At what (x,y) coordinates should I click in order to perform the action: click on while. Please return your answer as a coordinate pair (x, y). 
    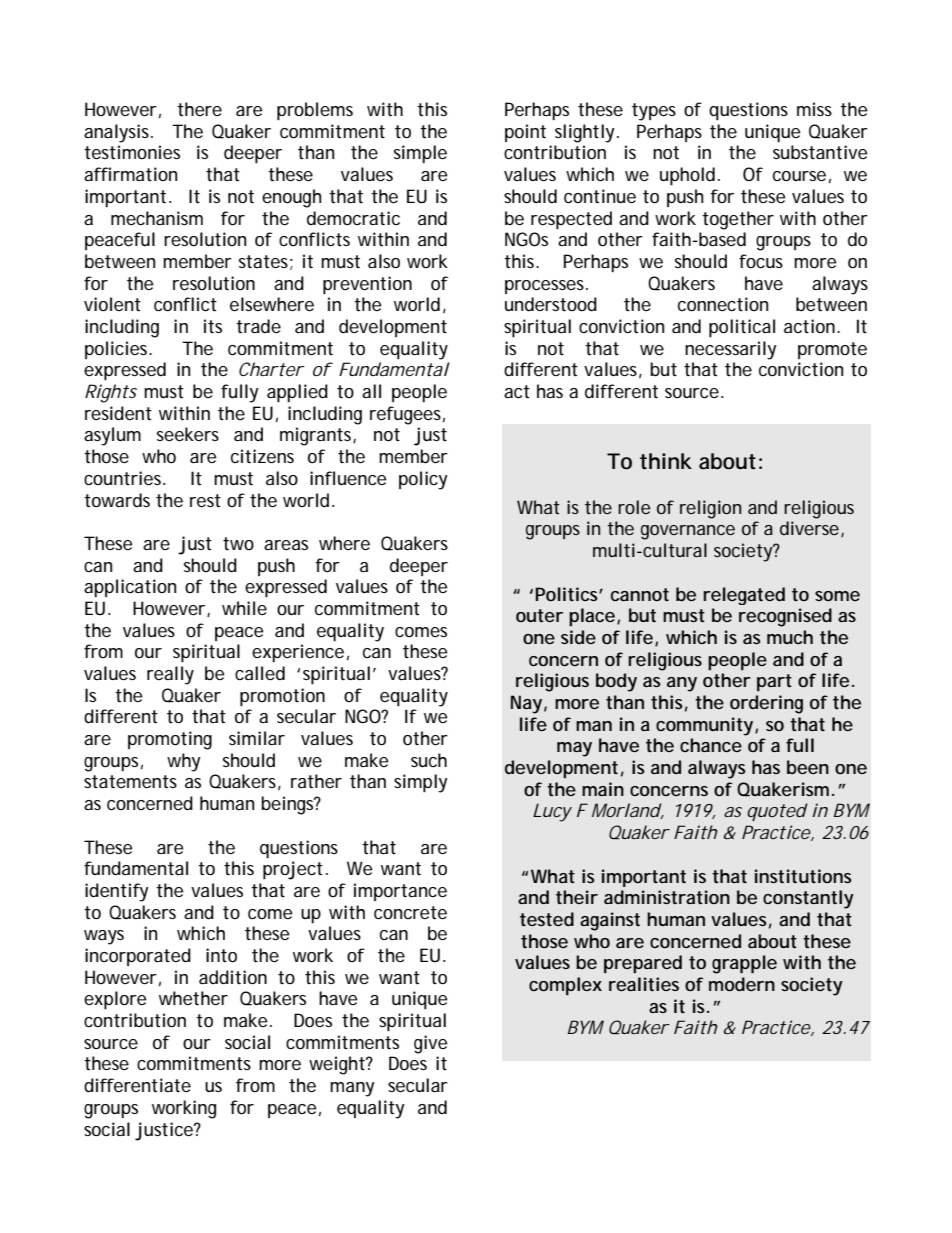
    Looking at the image, I should click on (244, 608).
